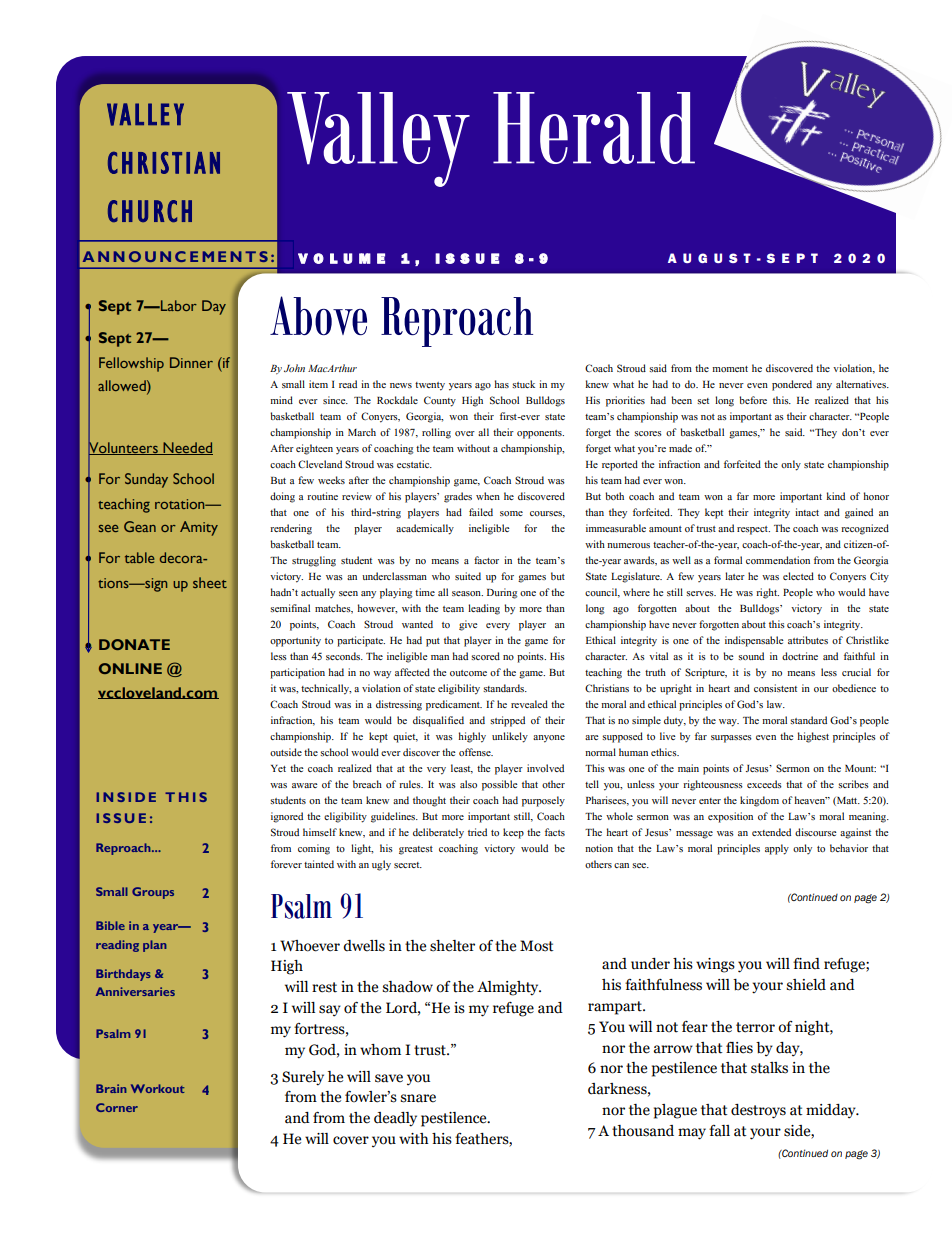 The width and height of the image is (952, 1233). I want to click on snare, so click(418, 1098).
